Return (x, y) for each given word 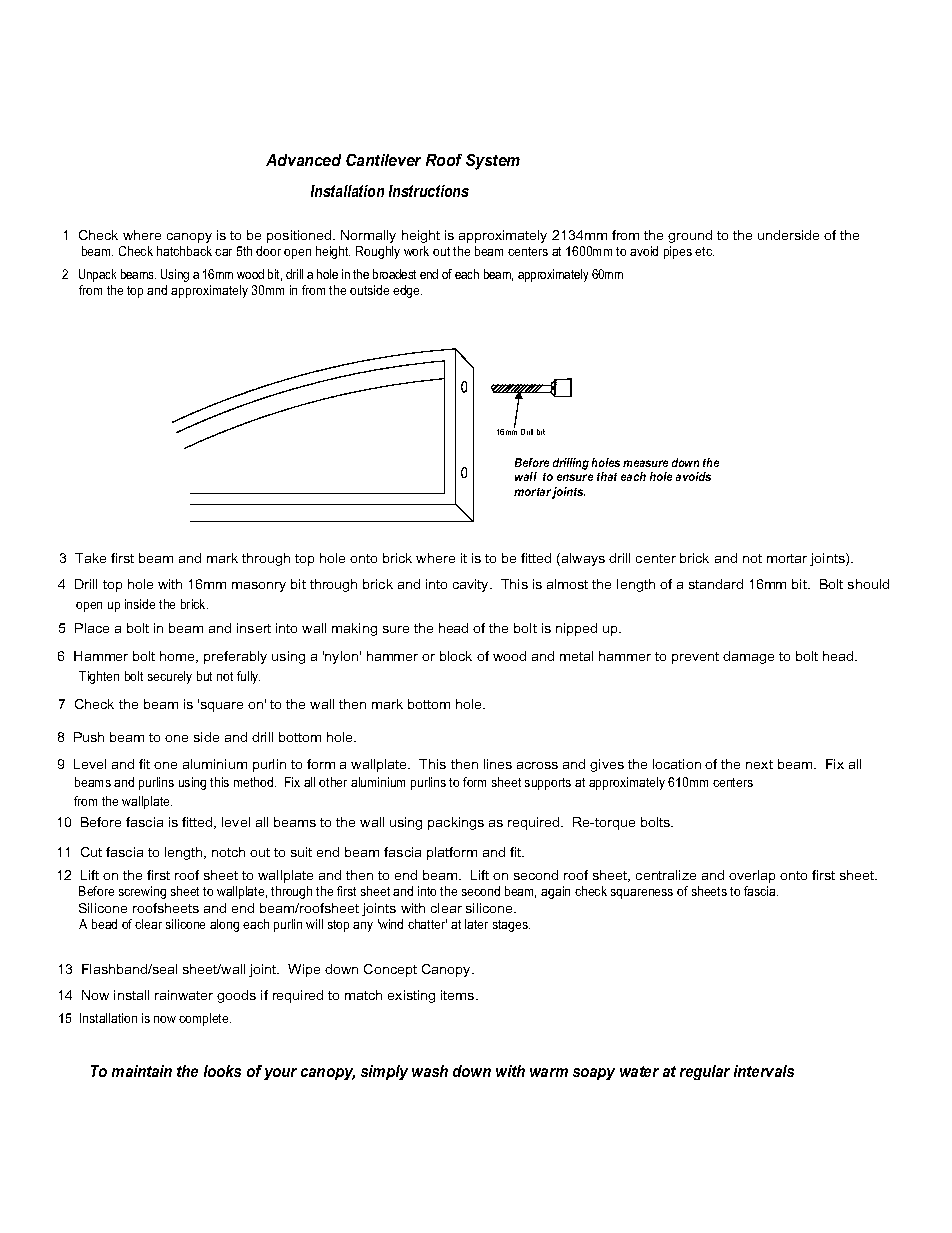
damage (748, 657)
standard (716, 584)
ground (690, 236)
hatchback (184, 251)
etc (704, 251)
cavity (472, 585)
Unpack (97, 275)
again (555, 892)
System (493, 162)
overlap (752, 876)
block (456, 656)
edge (407, 291)
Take (90, 558)
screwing (142, 892)
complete (205, 1019)
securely (170, 677)
